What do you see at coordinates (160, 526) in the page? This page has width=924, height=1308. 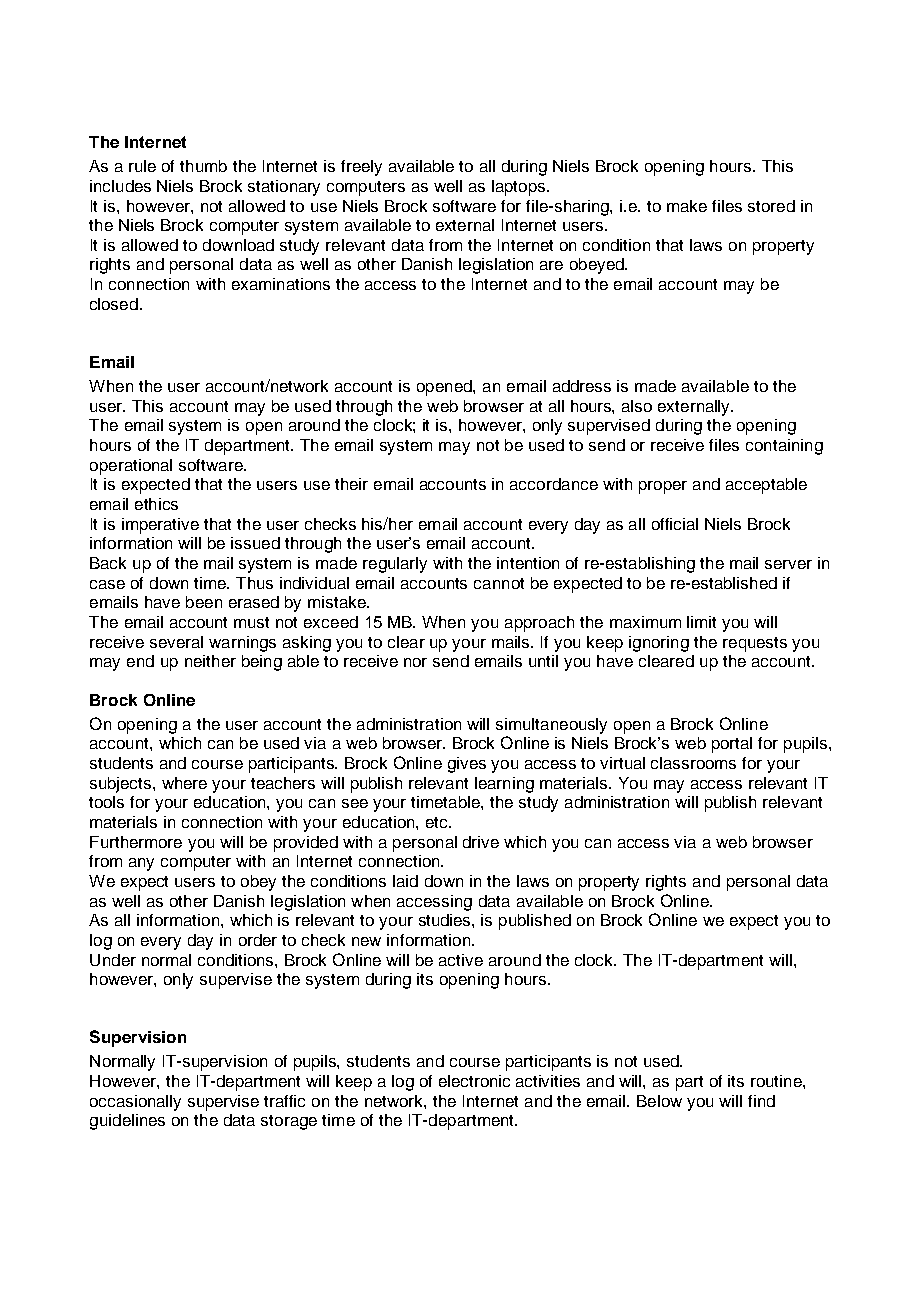 I see `imperative` at bounding box center [160, 526].
